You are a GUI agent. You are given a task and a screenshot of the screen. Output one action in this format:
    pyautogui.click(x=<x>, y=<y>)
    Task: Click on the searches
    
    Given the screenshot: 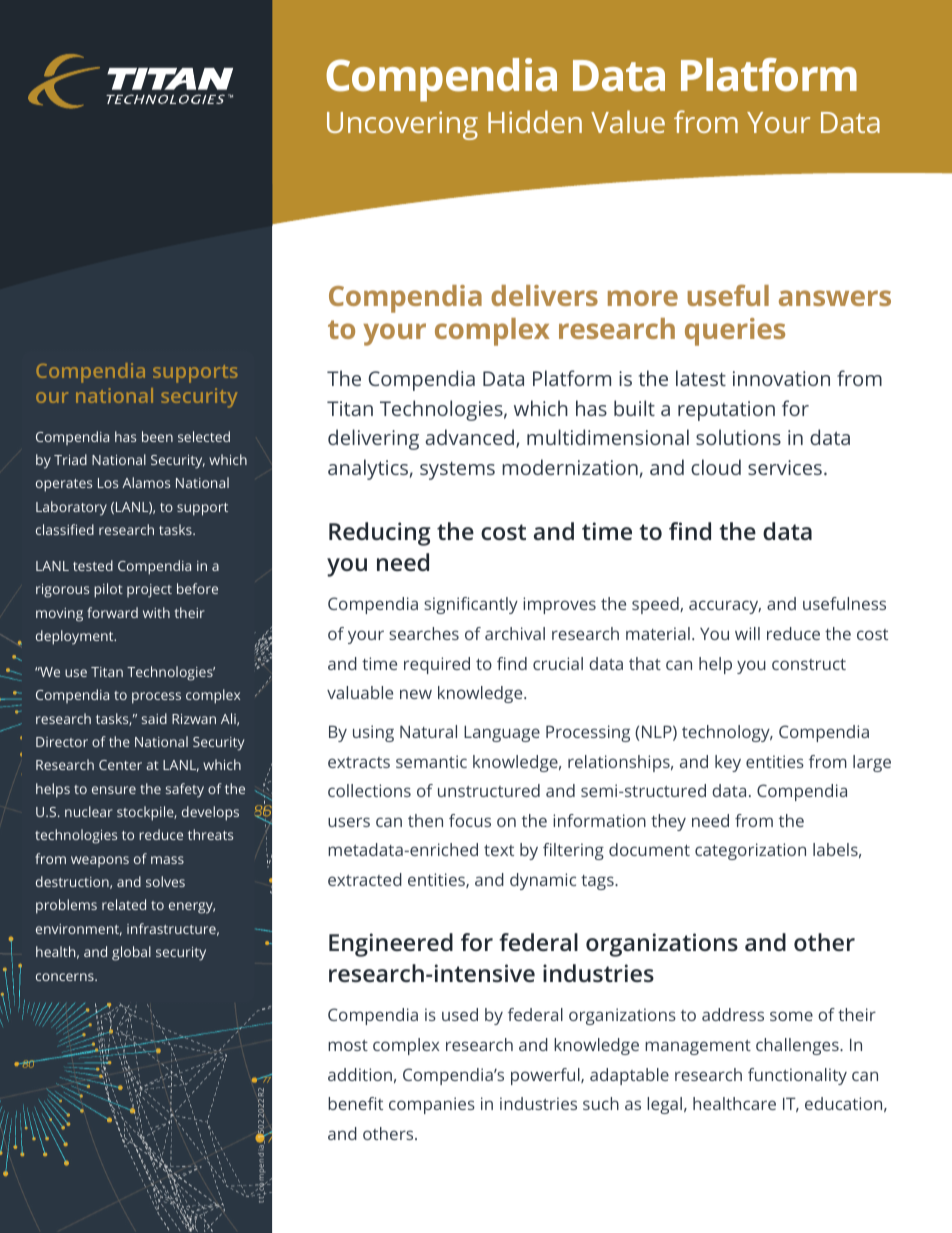 What is the action you would take?
    pyautogui.click(x=424, y=633)
